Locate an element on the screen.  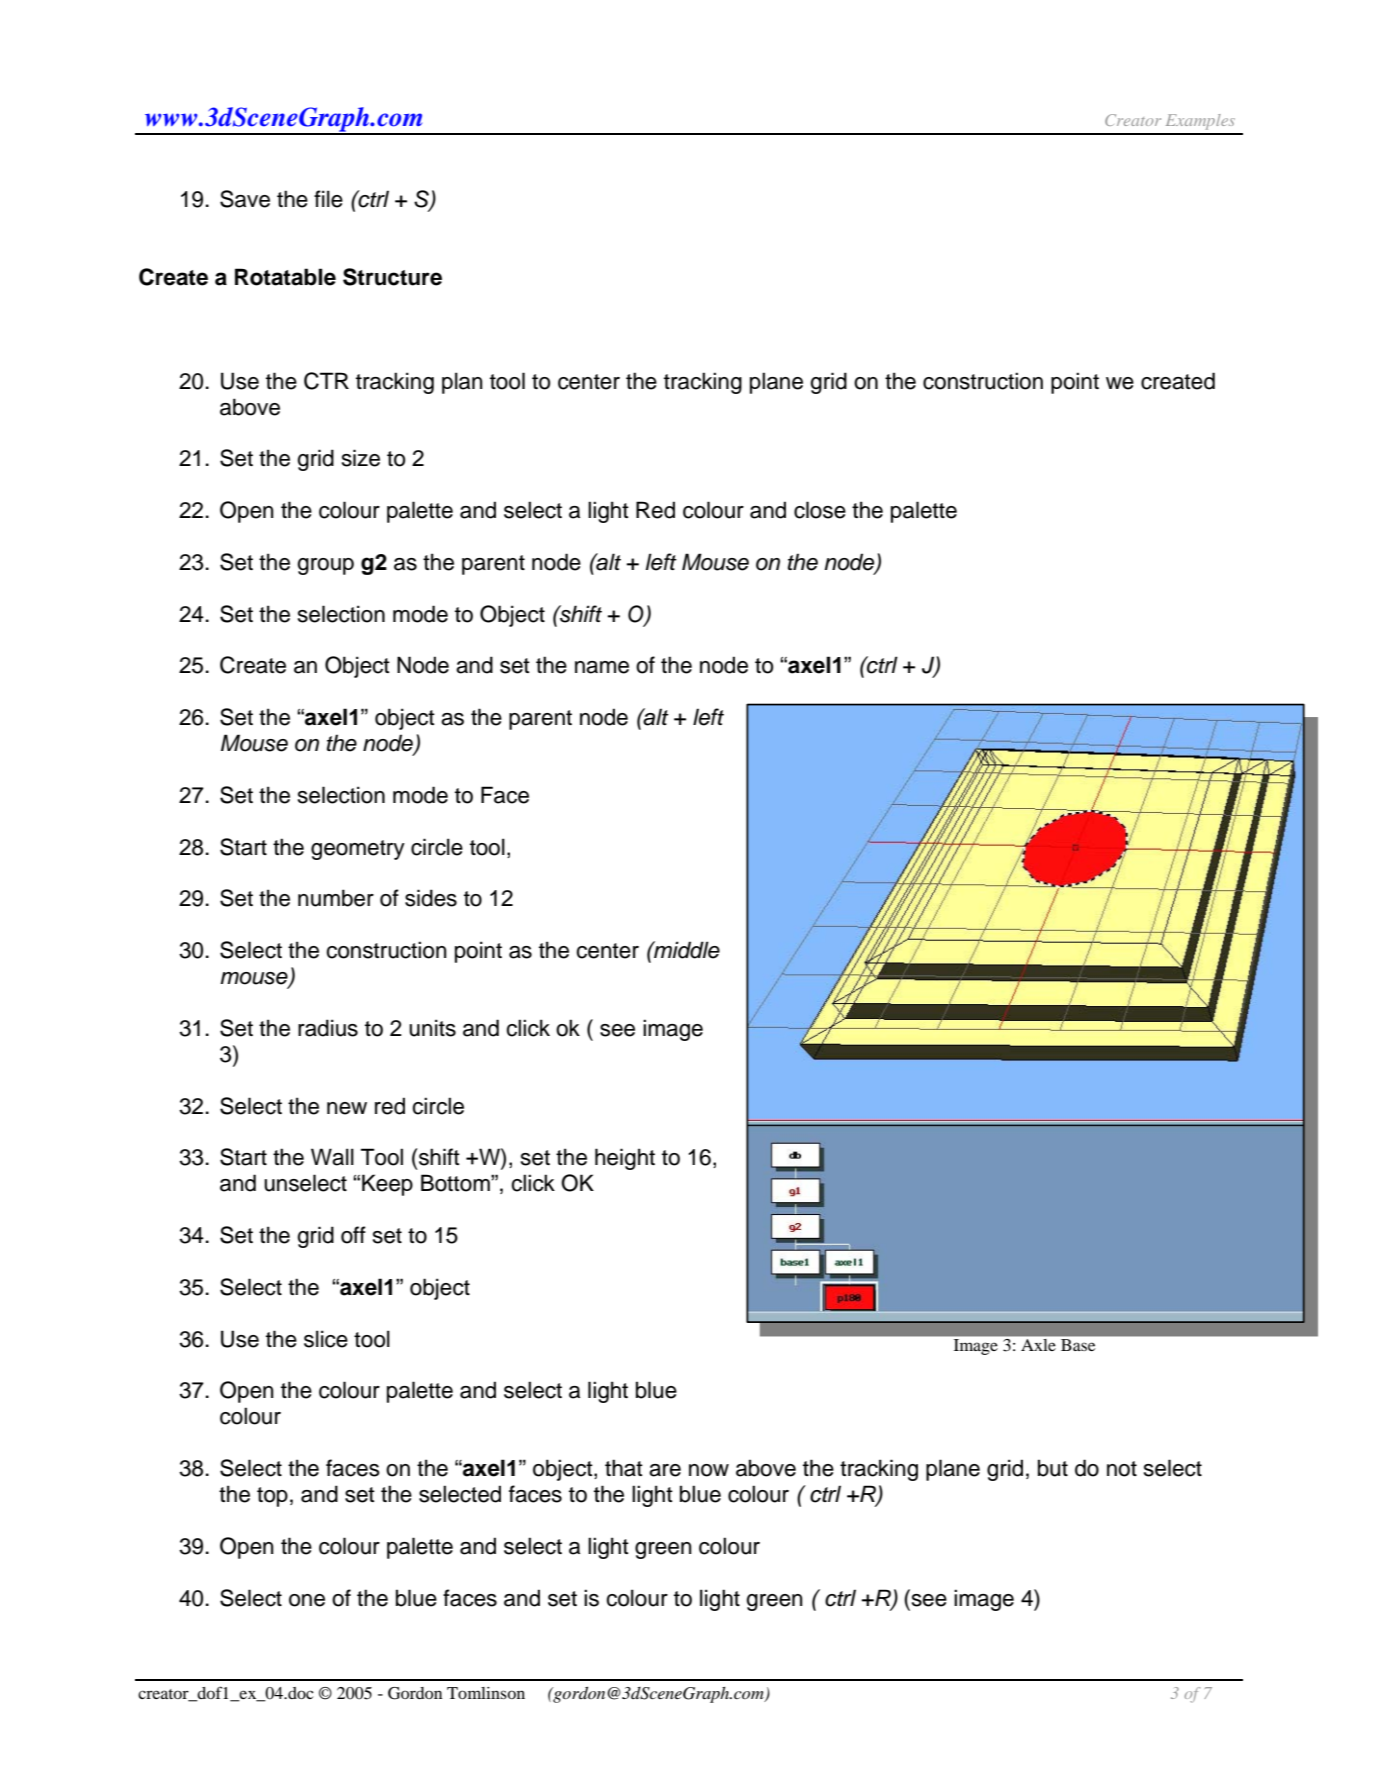
off is located at coordinates (353, 1235).
